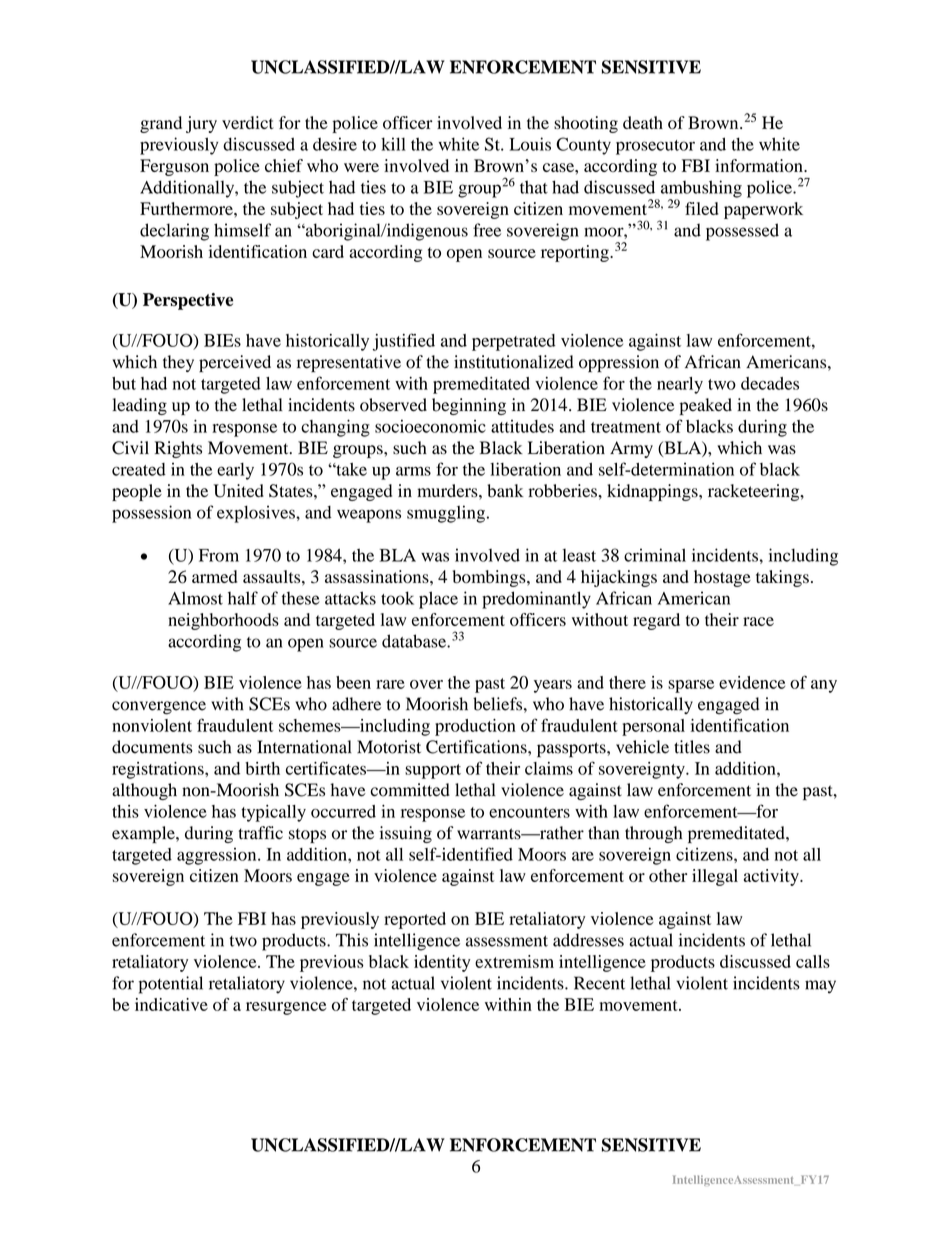 The height and width of the screenshot is (1233, 952). I want to click on jury, so click(201, 124).
